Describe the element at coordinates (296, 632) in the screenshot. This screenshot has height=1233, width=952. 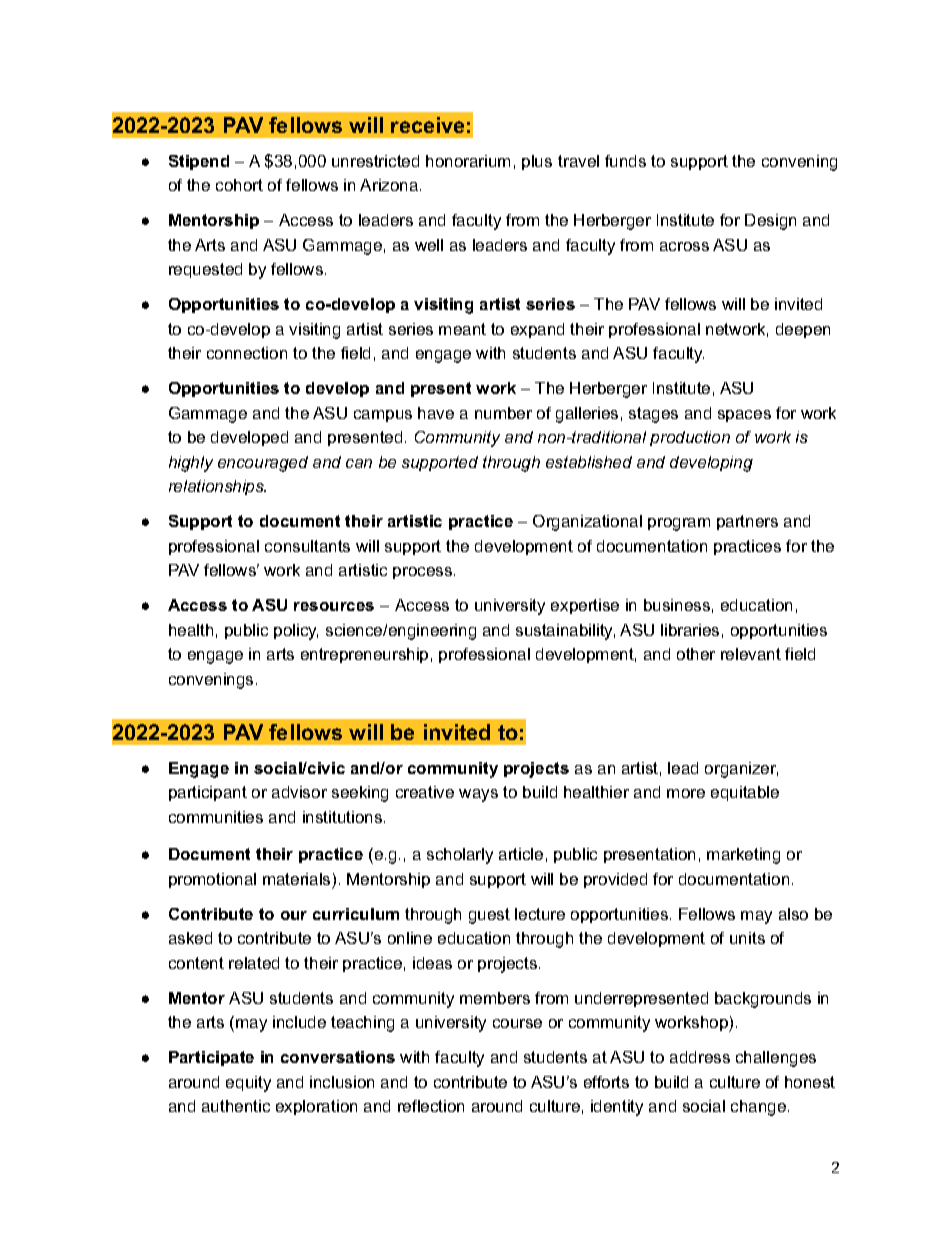
I see `policy` at that location.
